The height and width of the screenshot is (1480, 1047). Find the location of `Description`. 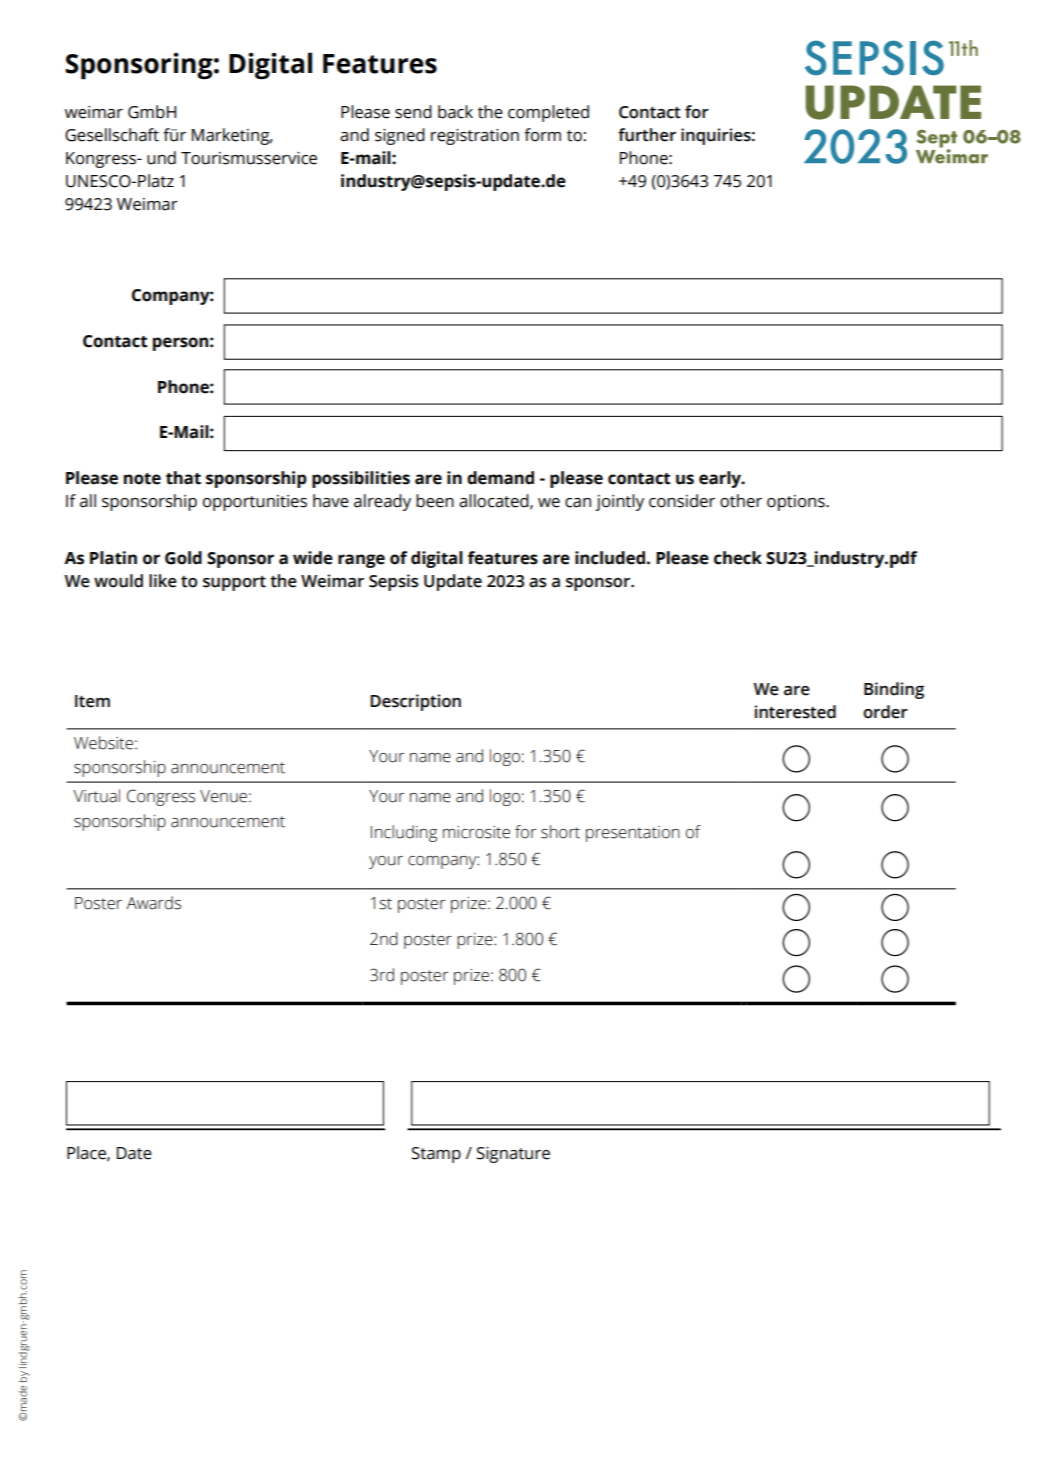

Description is located at coordinates (415, 702).
